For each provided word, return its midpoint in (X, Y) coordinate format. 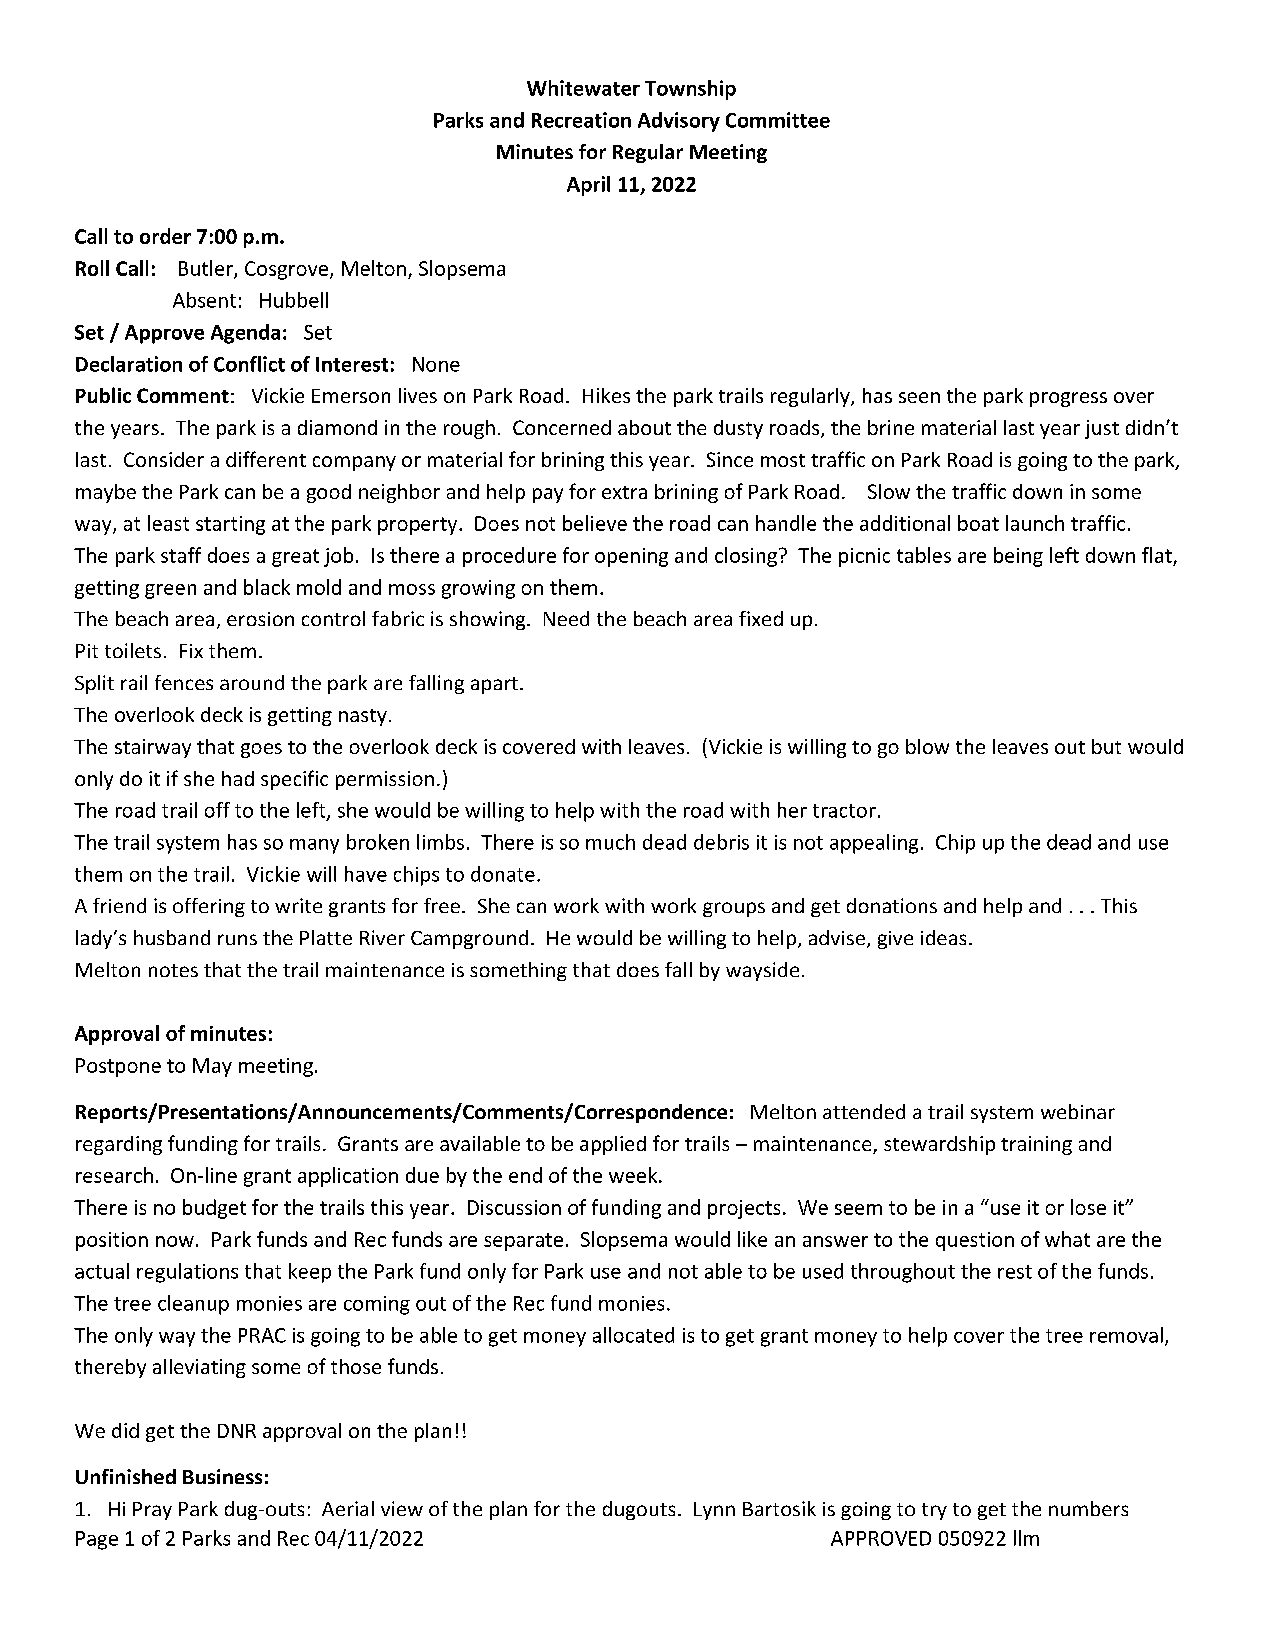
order (165, 236)
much (610, 842)
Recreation (581, 120)
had (238, 778)
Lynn (714, 1511)
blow (927, 746)
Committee (778, 120)
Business (222, 1476)
